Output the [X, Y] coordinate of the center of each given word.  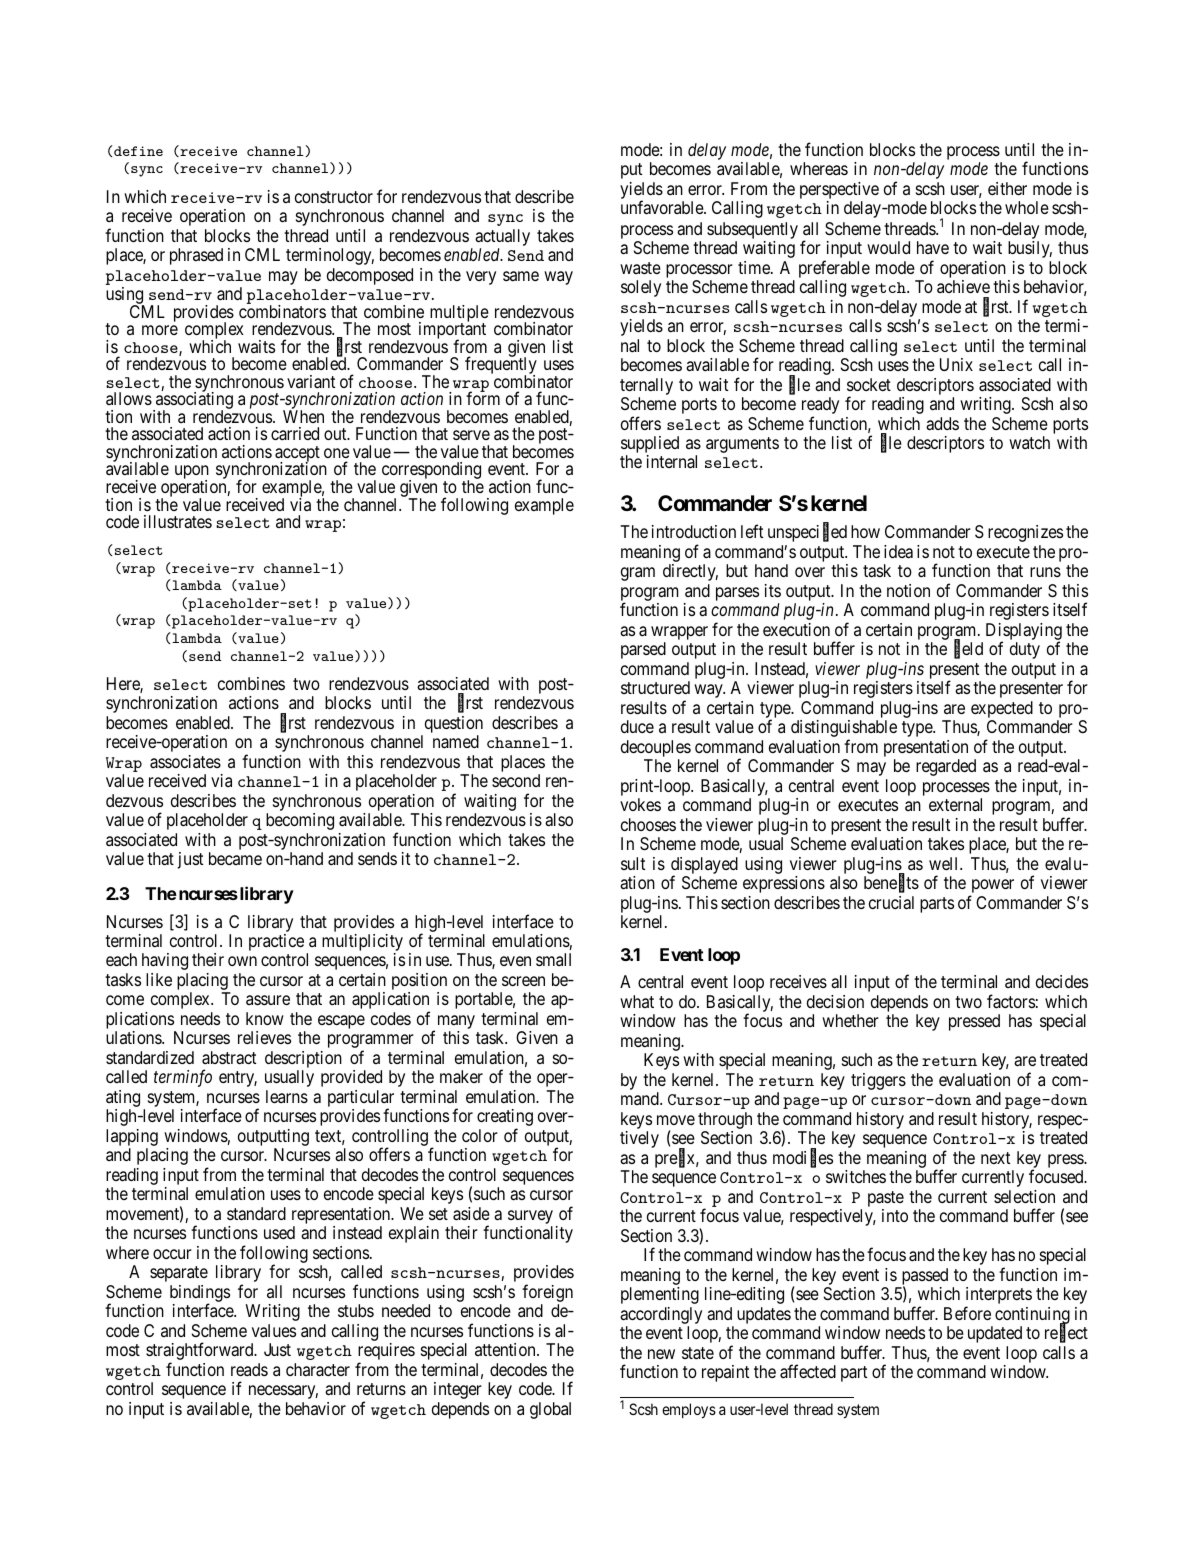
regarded [946, 767]
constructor [334, 197]
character [318, 1370]
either [1007, 188]
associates [185, 762]
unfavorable [663, 207]
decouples [656, 750]
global [550, 1410]
